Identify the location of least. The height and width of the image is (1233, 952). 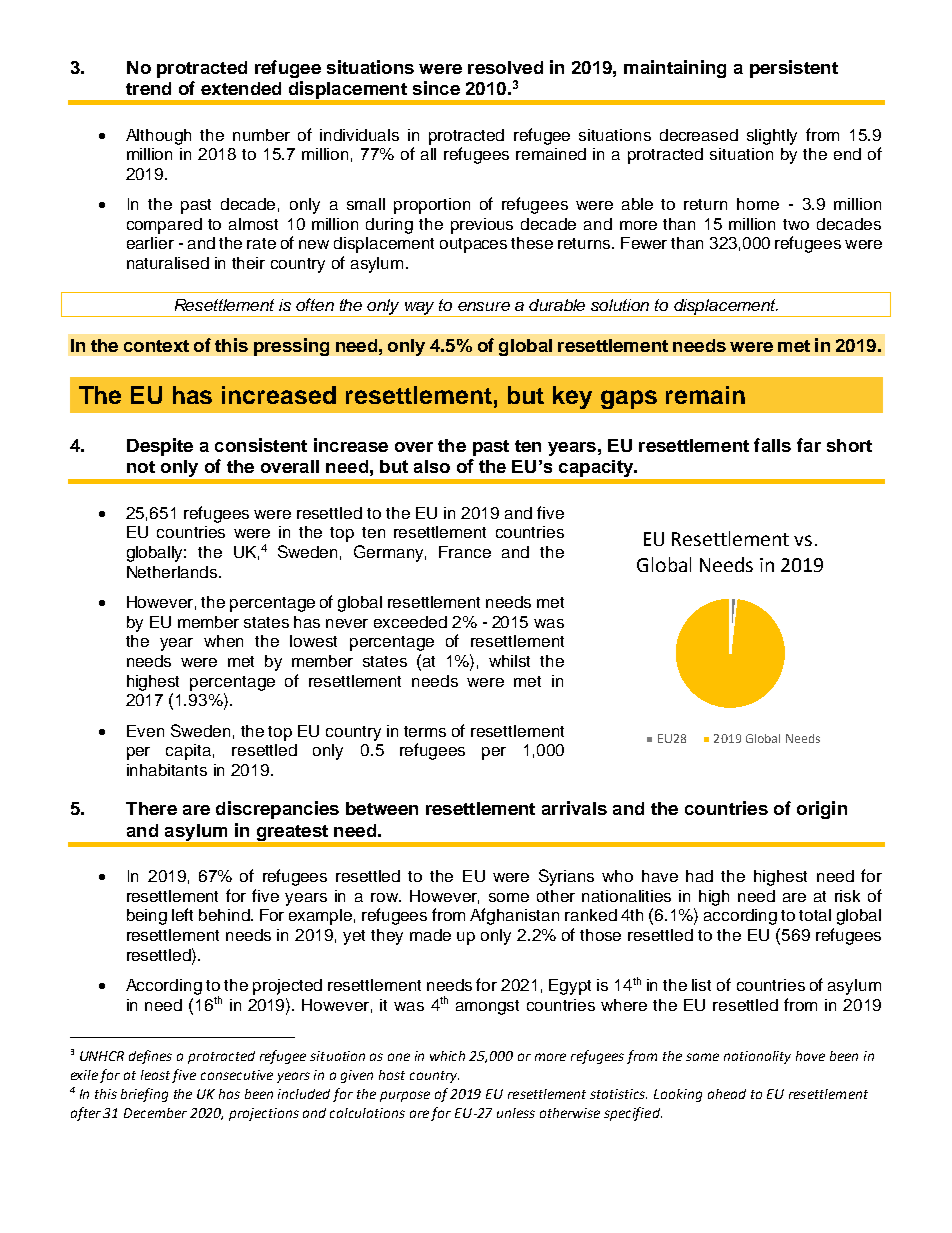
(155, 1075).
